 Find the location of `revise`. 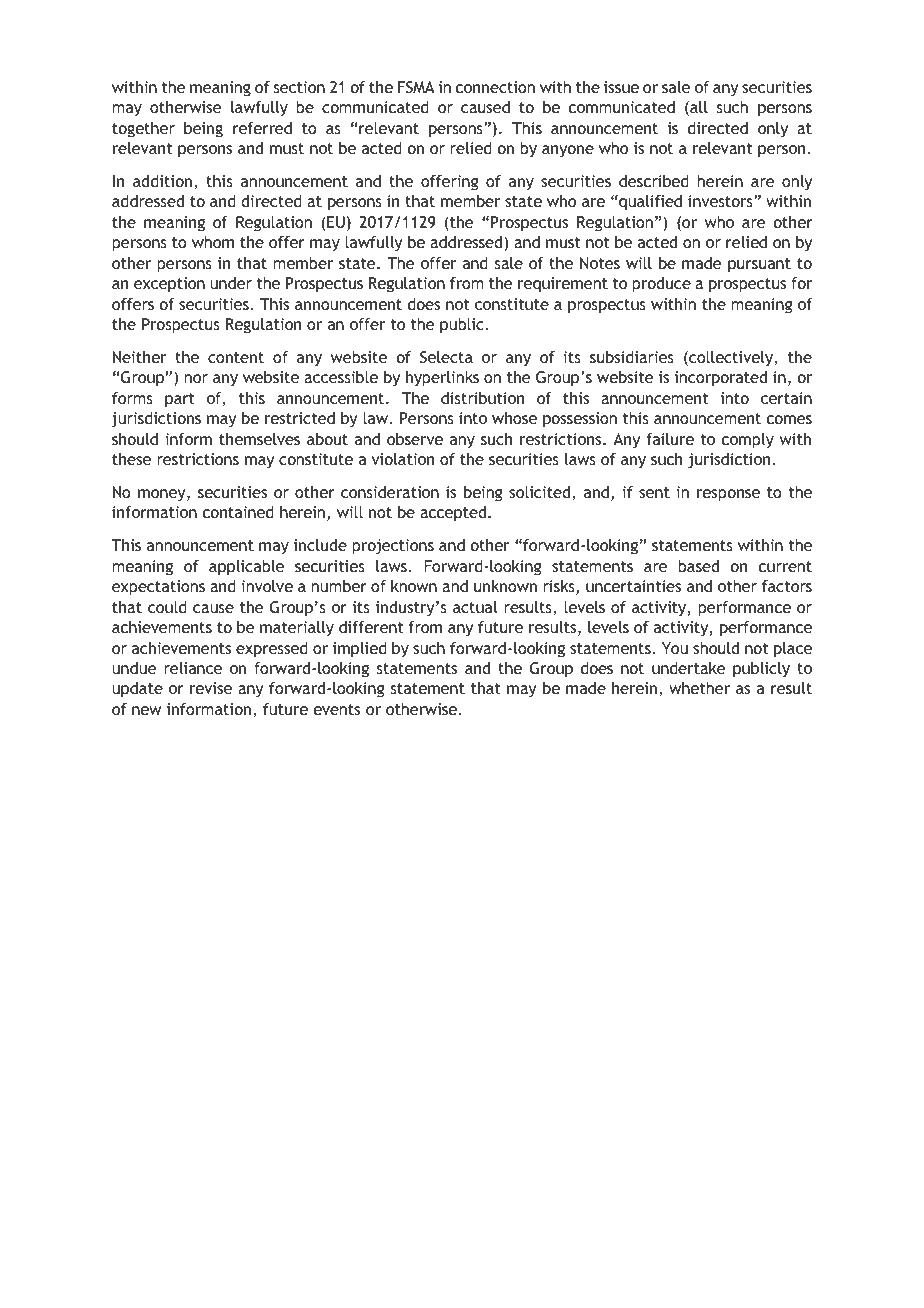

revise is located at coordinates (211, 688).
